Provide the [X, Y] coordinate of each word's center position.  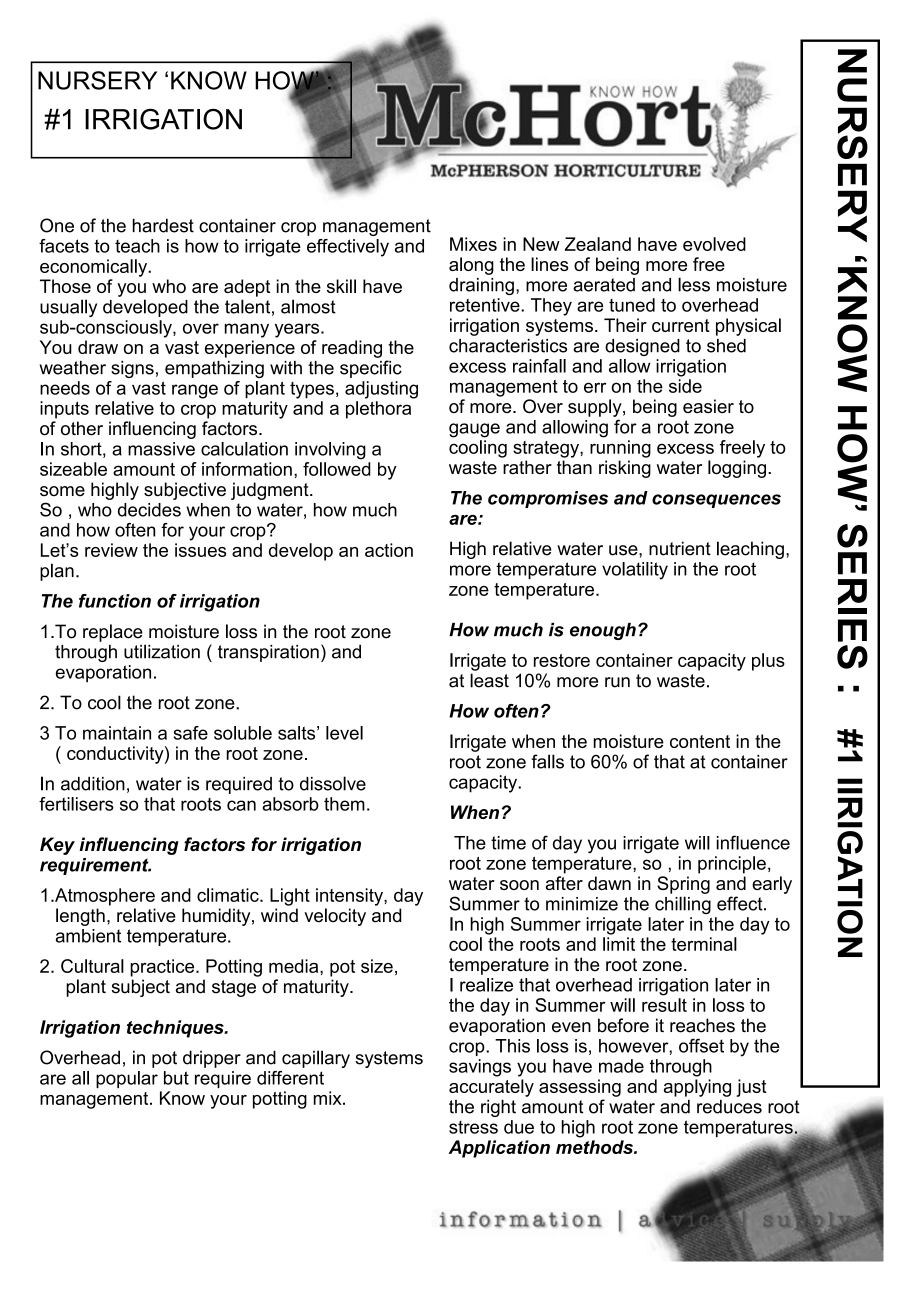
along [471, 266]
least [489, 680]
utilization [162, 651]
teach [137, 246]
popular [127, 1079]
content [700, 741]
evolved [714, 244]
